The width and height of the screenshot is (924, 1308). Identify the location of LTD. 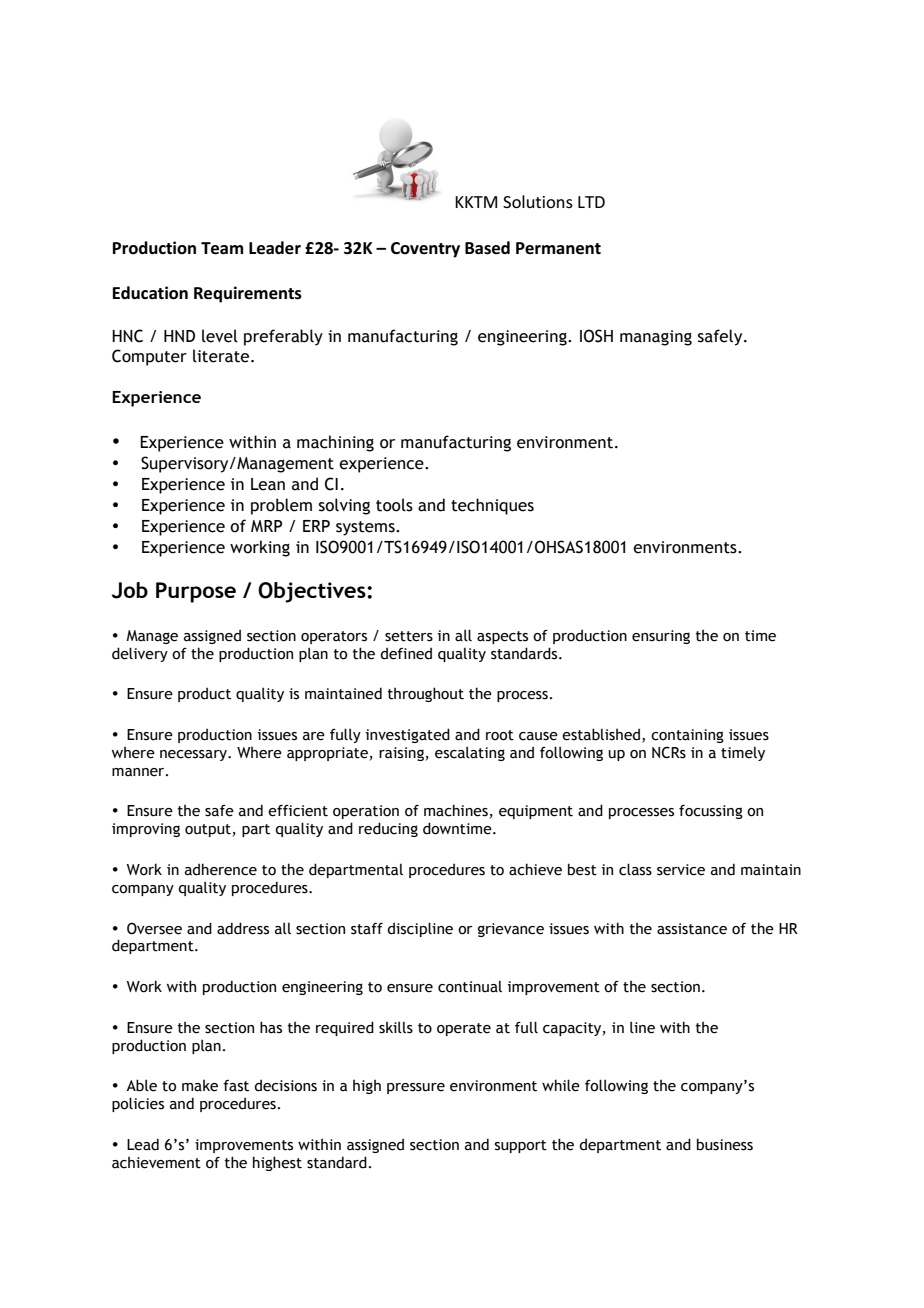
(591, 202).
